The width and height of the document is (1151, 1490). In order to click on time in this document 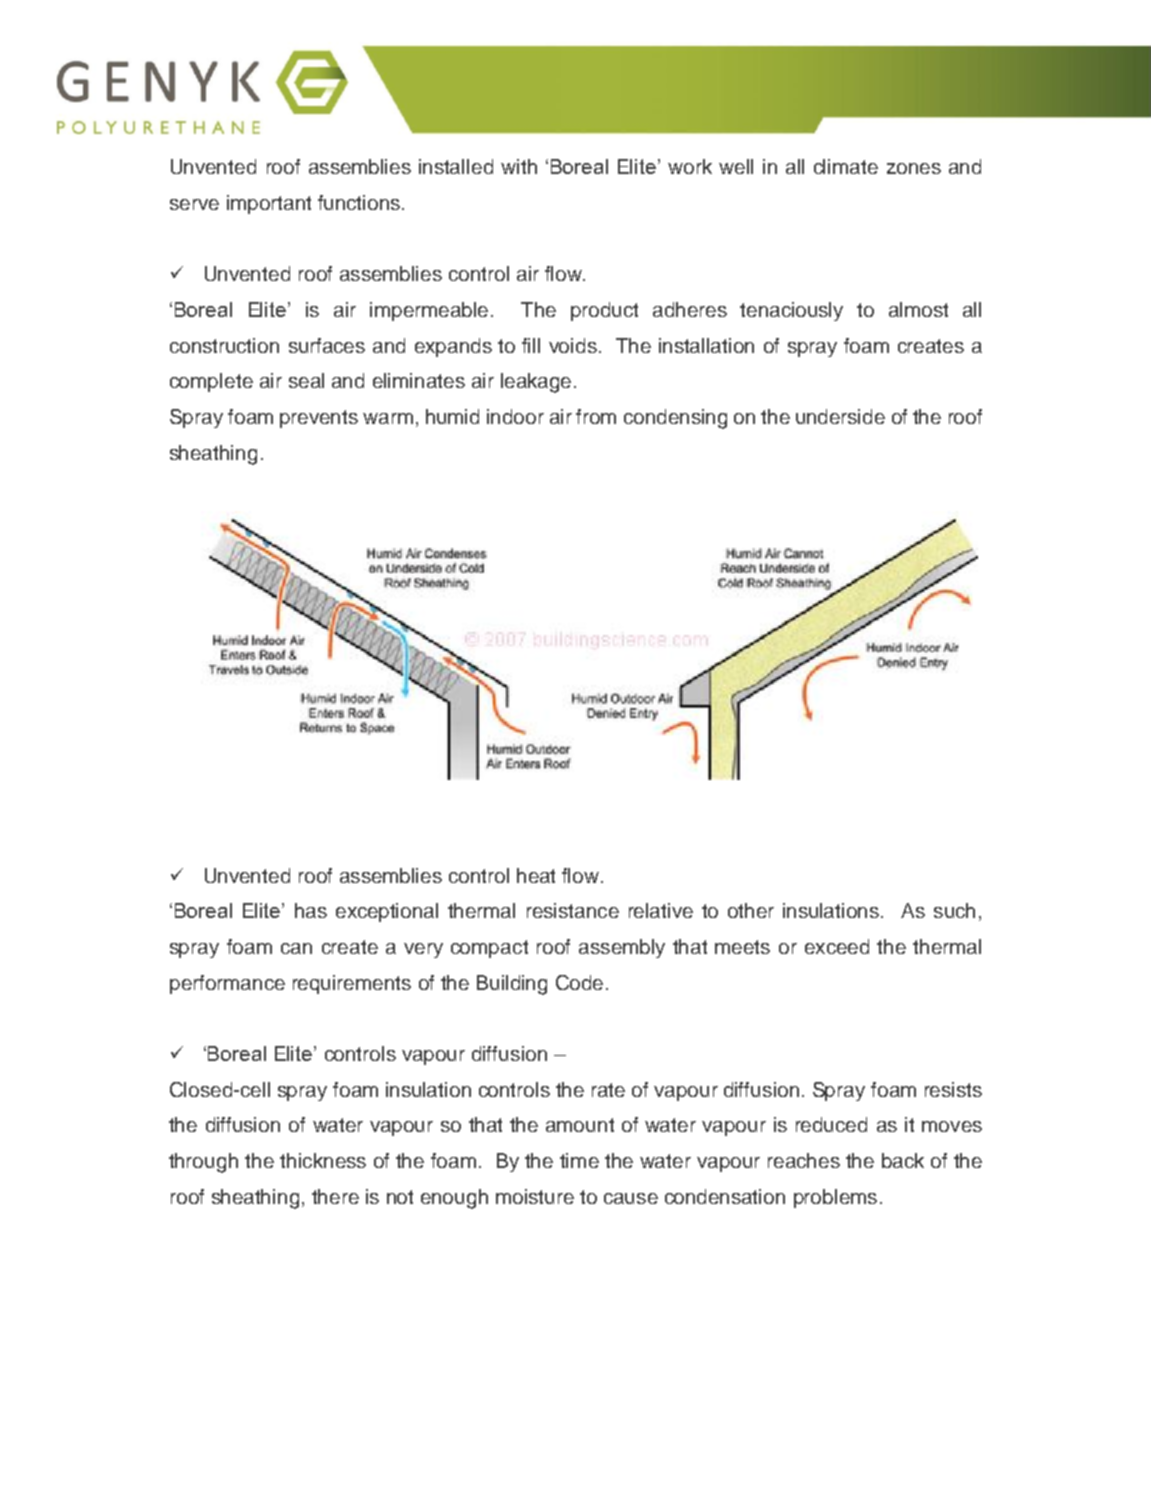, I will do `click(579, 1160)`.
